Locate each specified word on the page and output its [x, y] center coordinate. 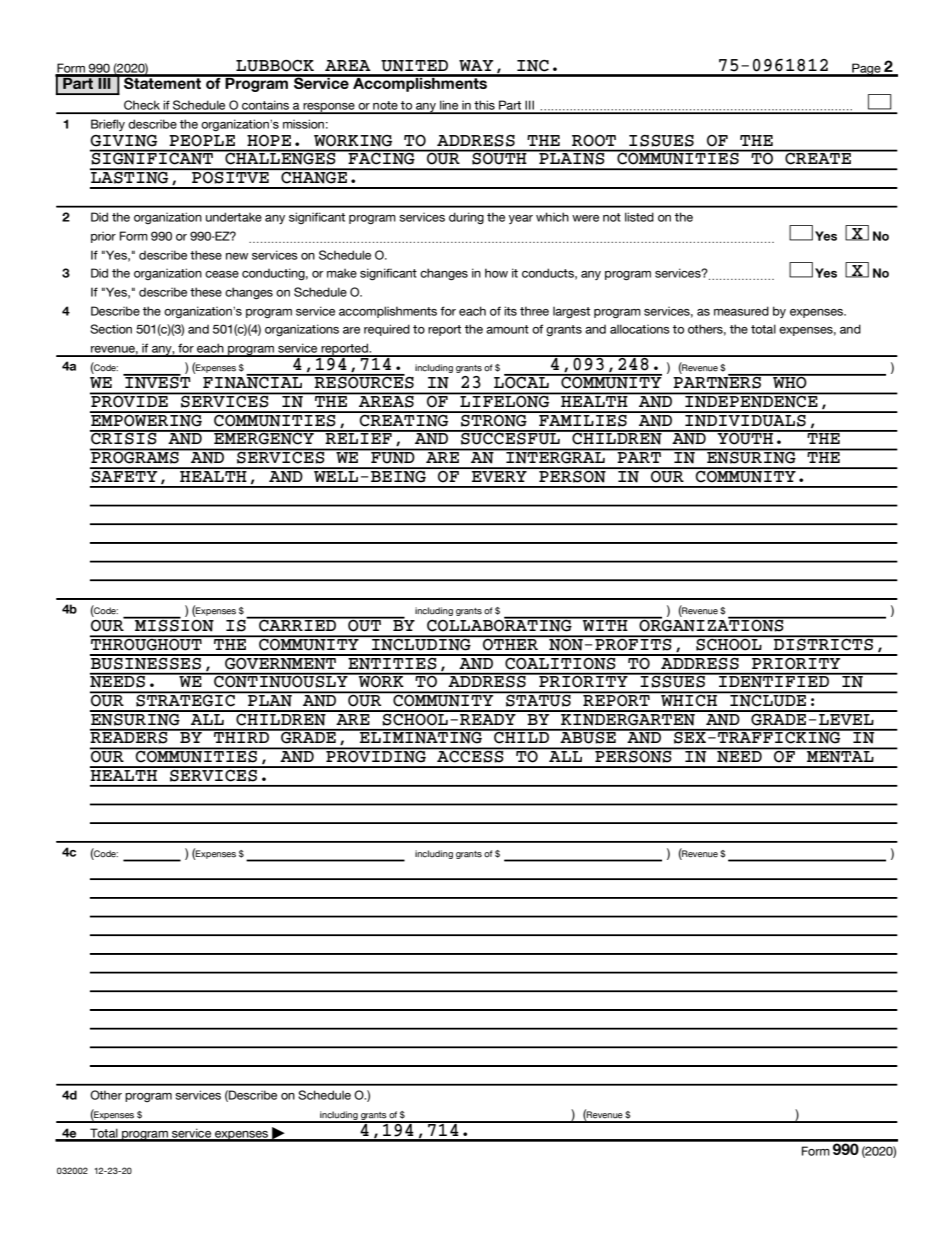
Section [111, 329]
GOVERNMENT [281, 662]
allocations [640, 329]
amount [507, 329]
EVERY [499, 475]
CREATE [818, 157]
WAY [476, 65]
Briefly [108, 125]
